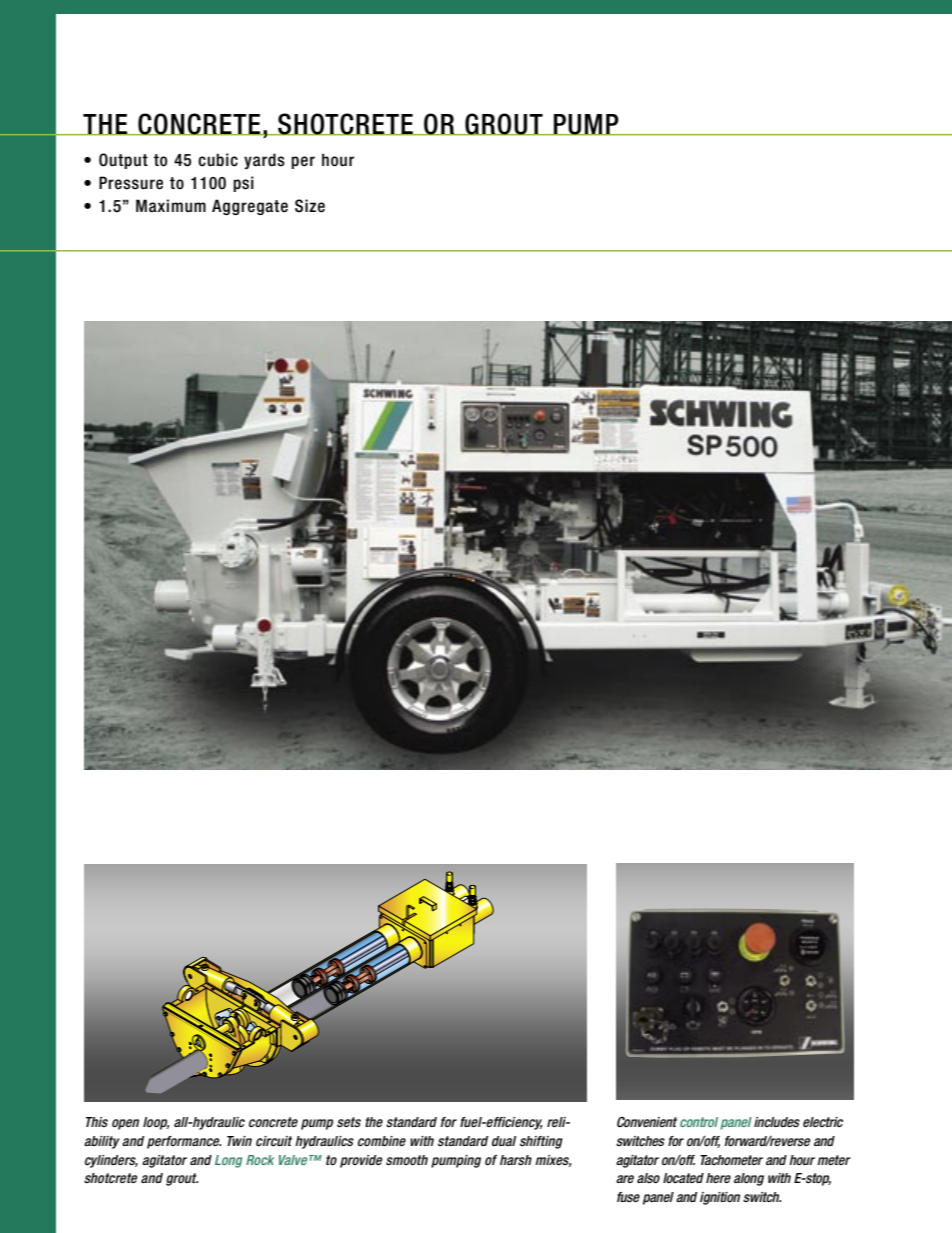 The width and height of the screenshot is (952, 1233). What do you see at coordinates (171, 206) in the screenshot?
I see `Maximum` at bounding box center [171, 206].
